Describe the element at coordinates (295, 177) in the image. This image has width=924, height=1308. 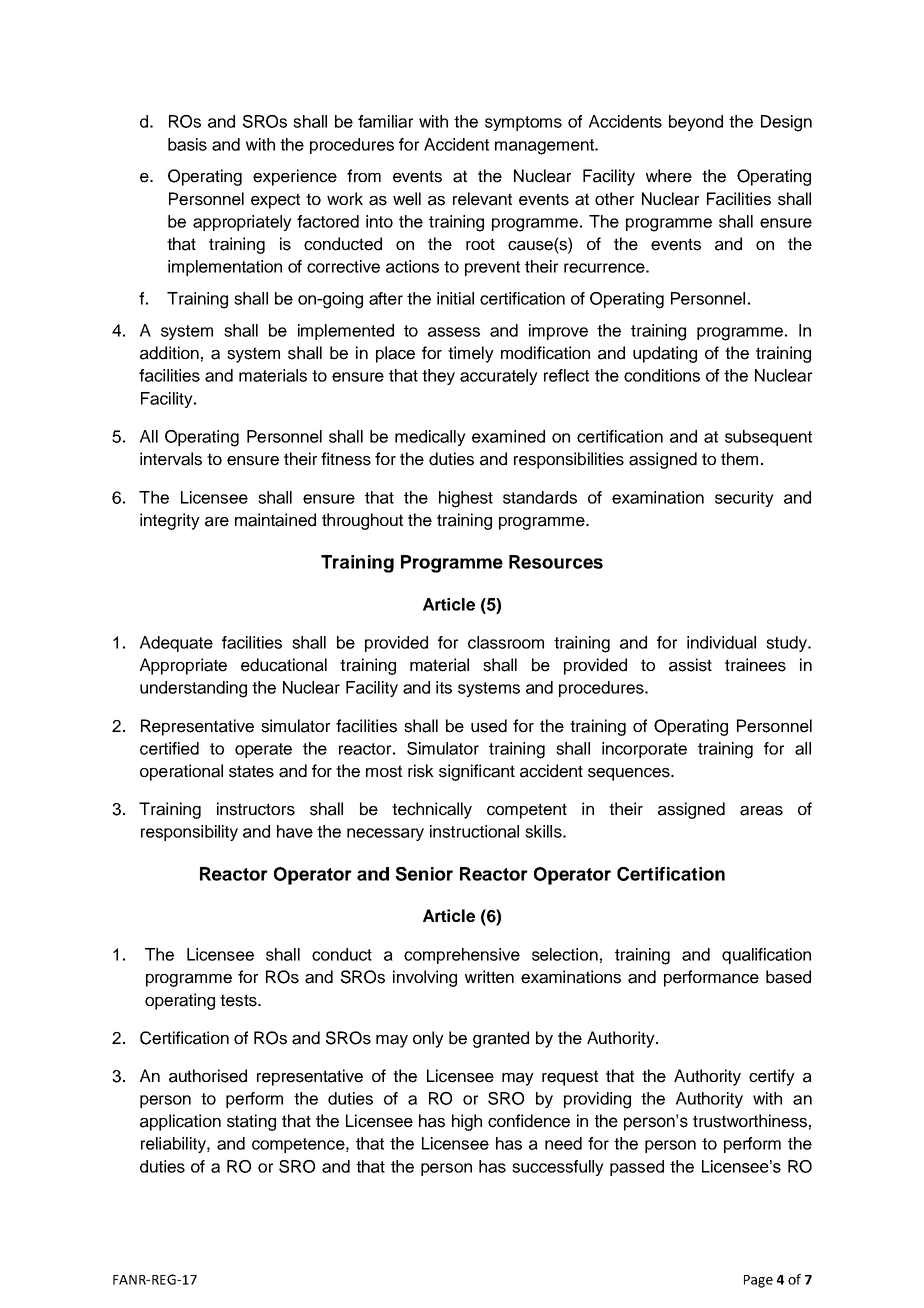
I see `experience` at that location.
